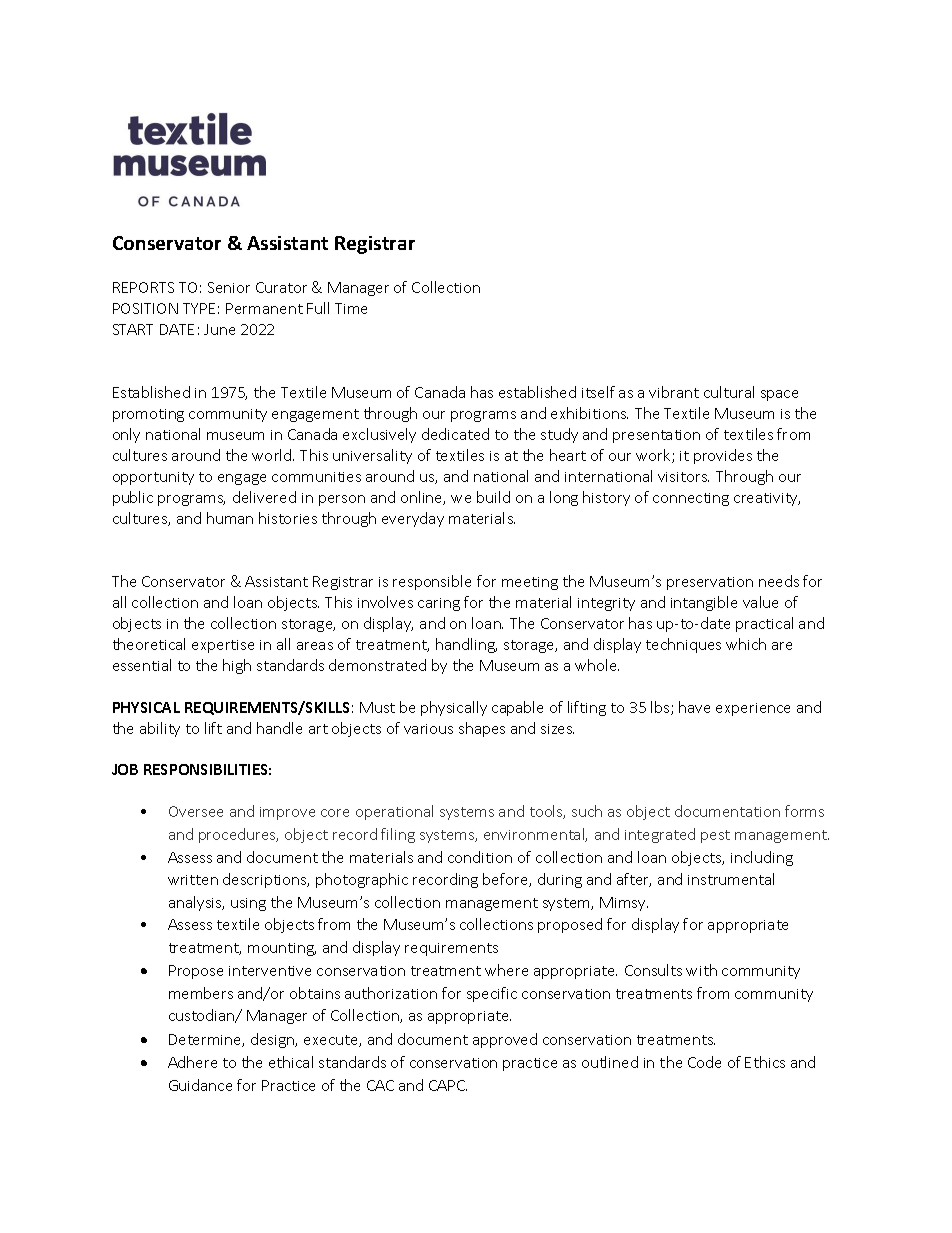 This page has height=1233, width=952. What do you see at coordinates (192, 1062) in the page?
I see `Adhere` at bounding box center [192, 1062].
